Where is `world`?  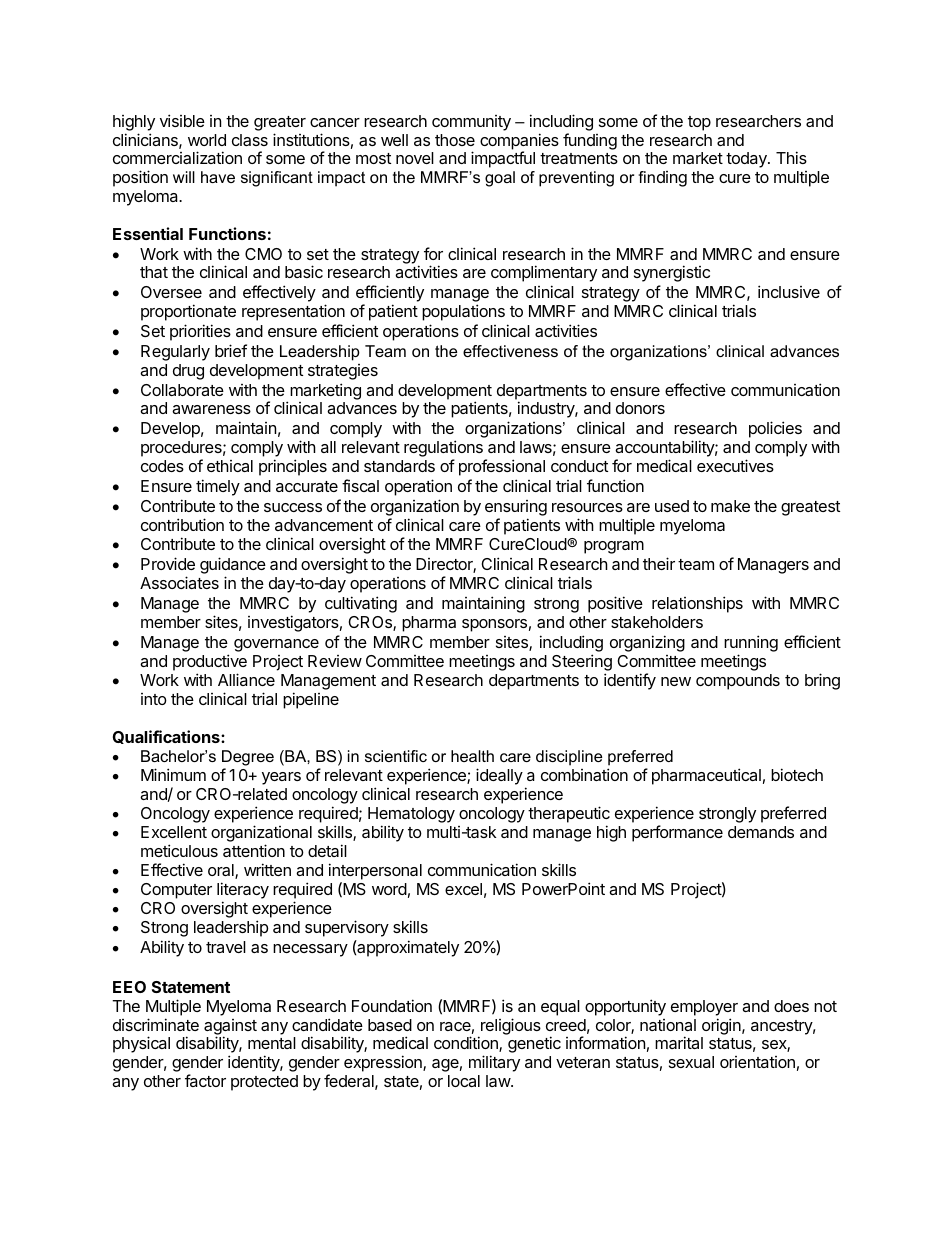 world is located at coordinates (207, 140).
